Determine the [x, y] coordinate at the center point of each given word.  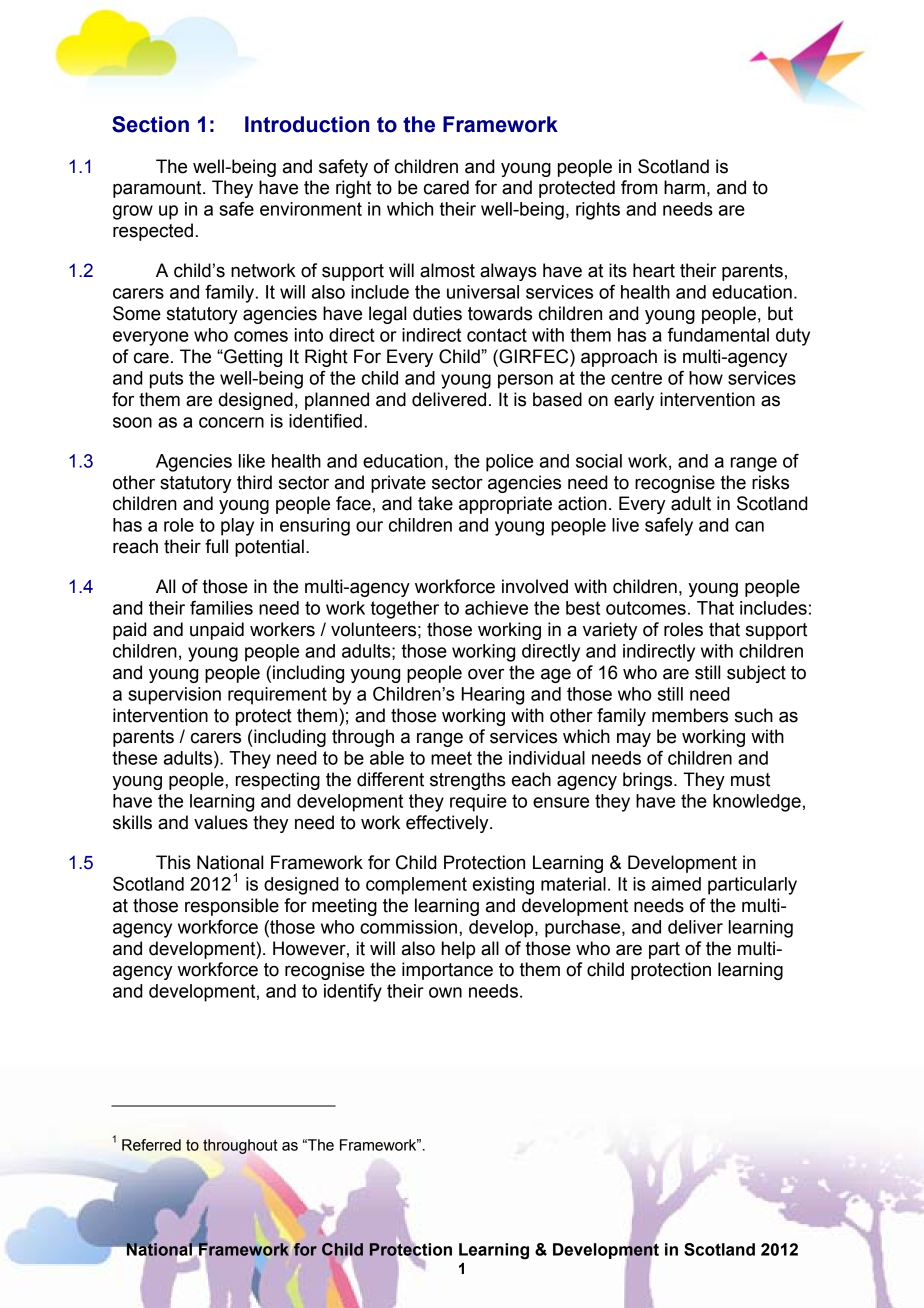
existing [503, 886]
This [173, 862]
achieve [496, 608]
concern [231, 422]
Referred [151, 1145]
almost [447, 270]
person [525, 381]
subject [756, 674]
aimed [676, 884]
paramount [158, 189]
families [221, 608]
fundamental [718, 335]
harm [684, 187]
